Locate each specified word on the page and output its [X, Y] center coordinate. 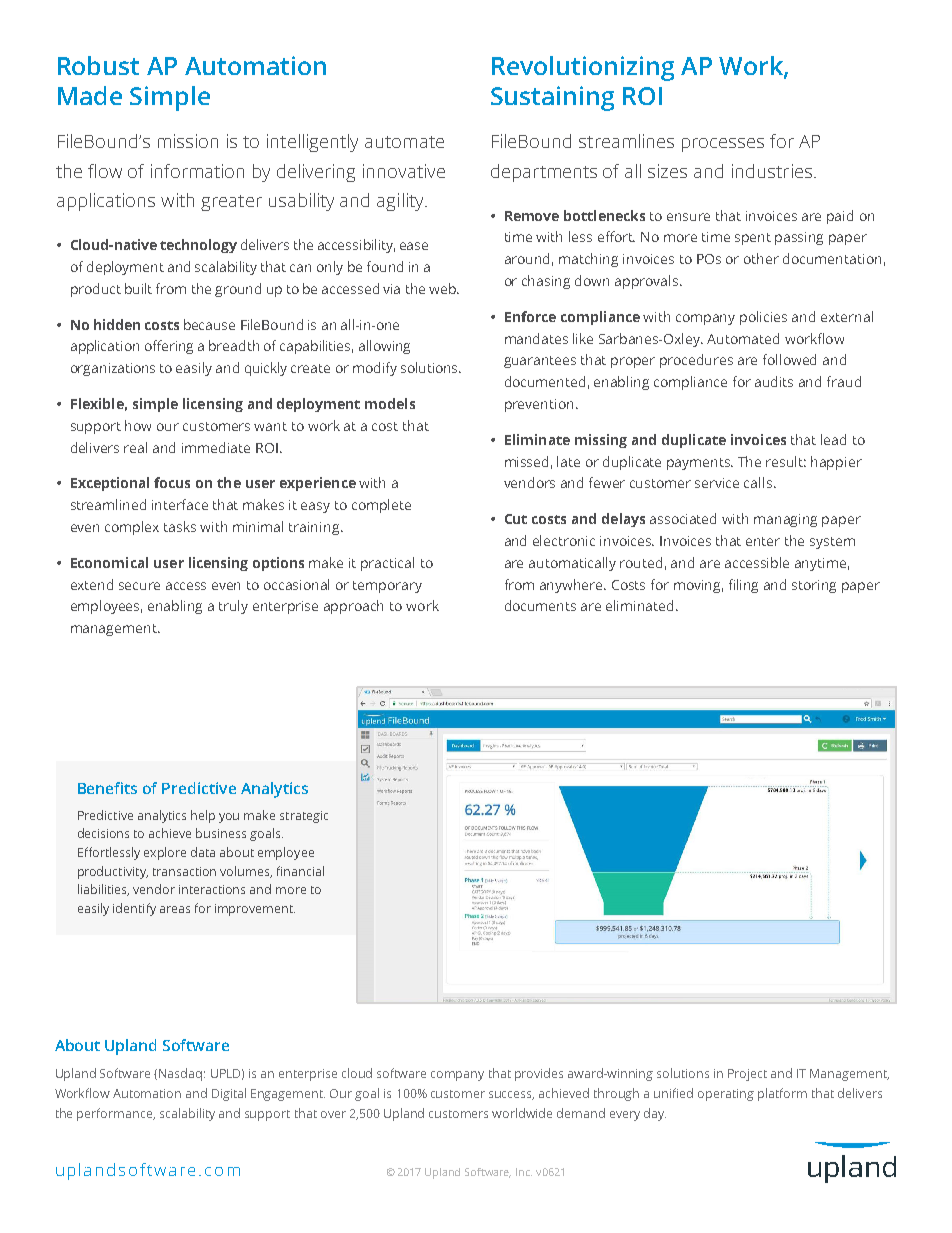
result [786, 461]
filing [743, 586]
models [390, 403]
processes [723, 145]
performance [116, 1114]
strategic [304, 817]
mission [188, 141]
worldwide [522, 1113]
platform [782, 1094]
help [203, 816]
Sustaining [552, 98]
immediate [216, 447]
